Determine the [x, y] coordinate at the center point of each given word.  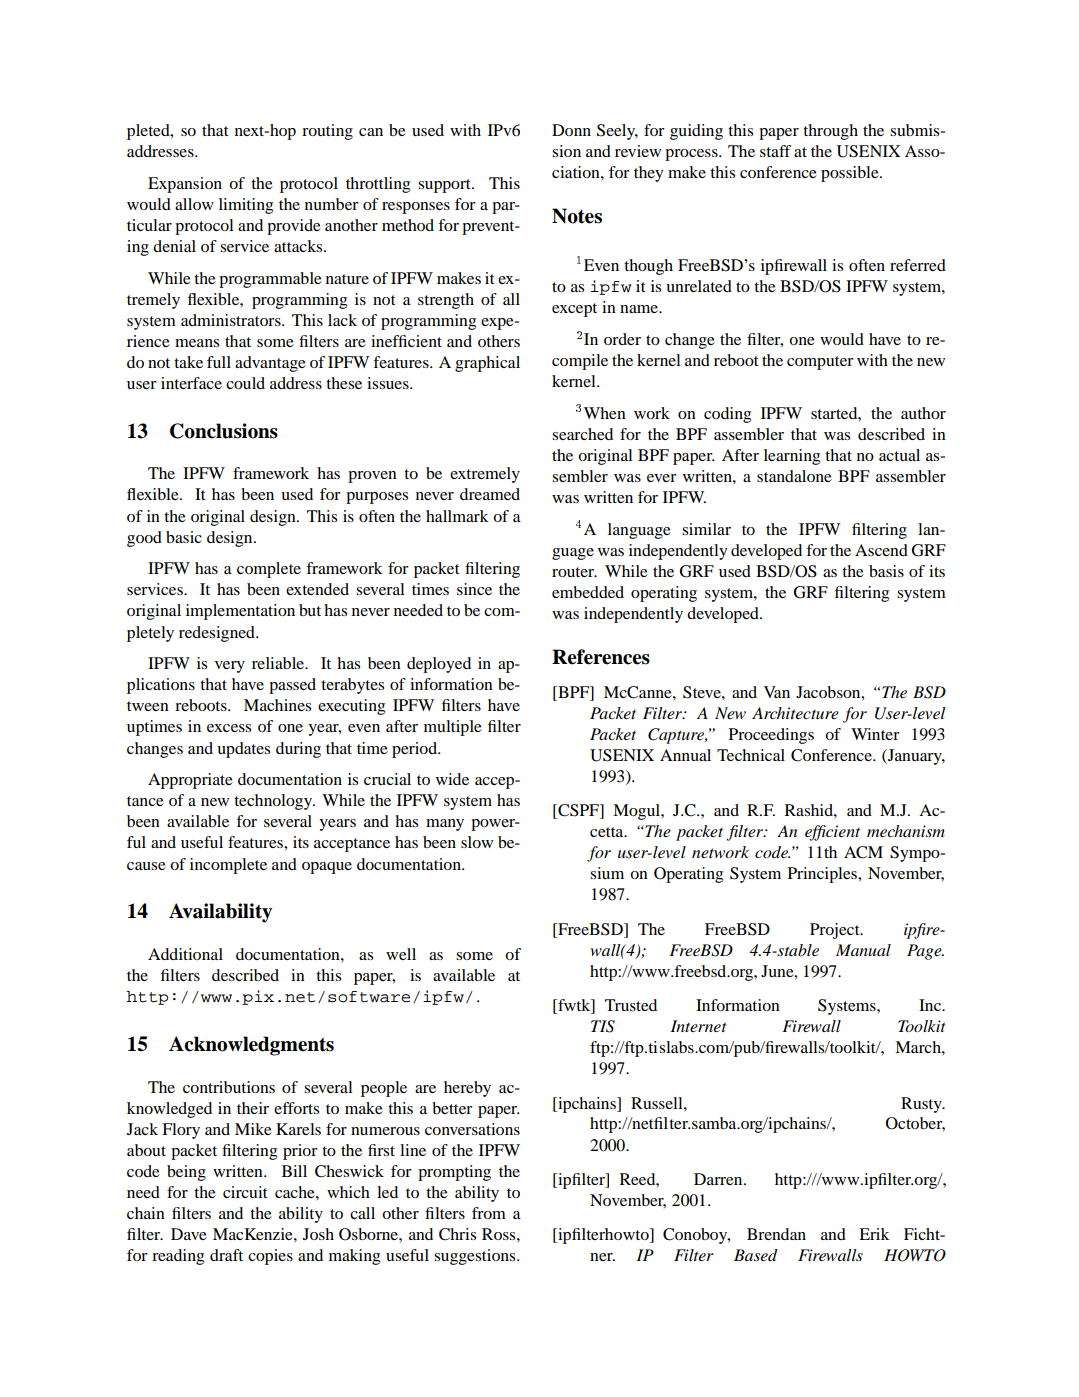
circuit [245, 1192]
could [245, 383]
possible [851, 174]
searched [582, 434]
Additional [185, 954]
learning [792, 457]
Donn [571, 130]
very [230, 667]
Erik [874, 1234]
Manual [863, 950]
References [601, 657]
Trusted [631, 1005]
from [489, 1213]
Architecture [795, 713]
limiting [246, 206]
